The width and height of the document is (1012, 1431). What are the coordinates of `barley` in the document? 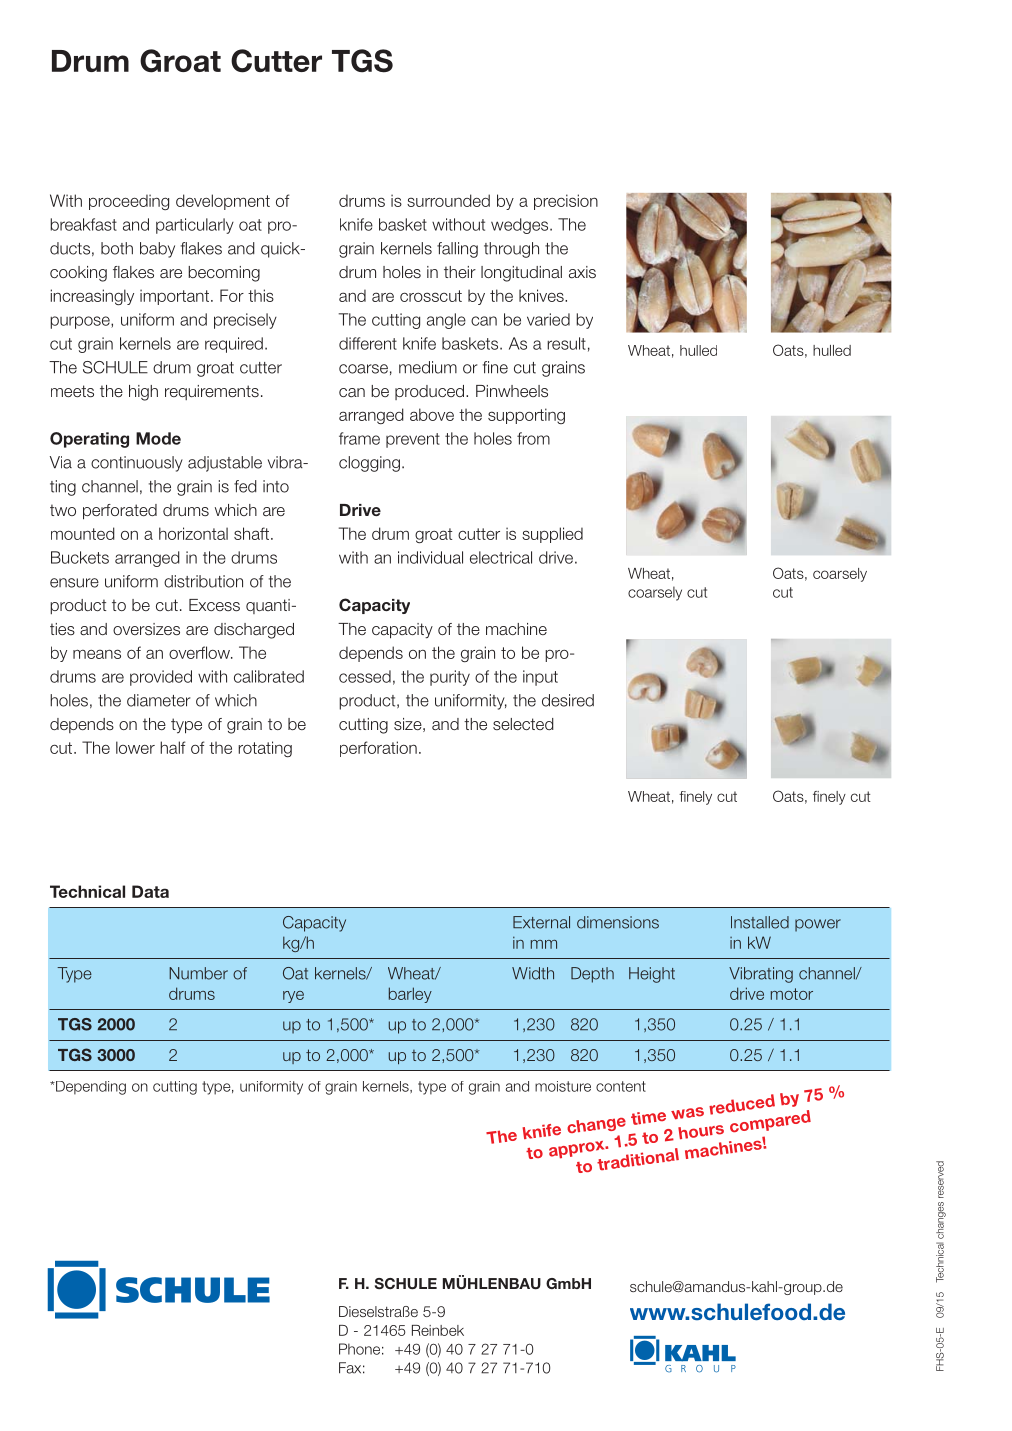 It's located at (410, 995).
